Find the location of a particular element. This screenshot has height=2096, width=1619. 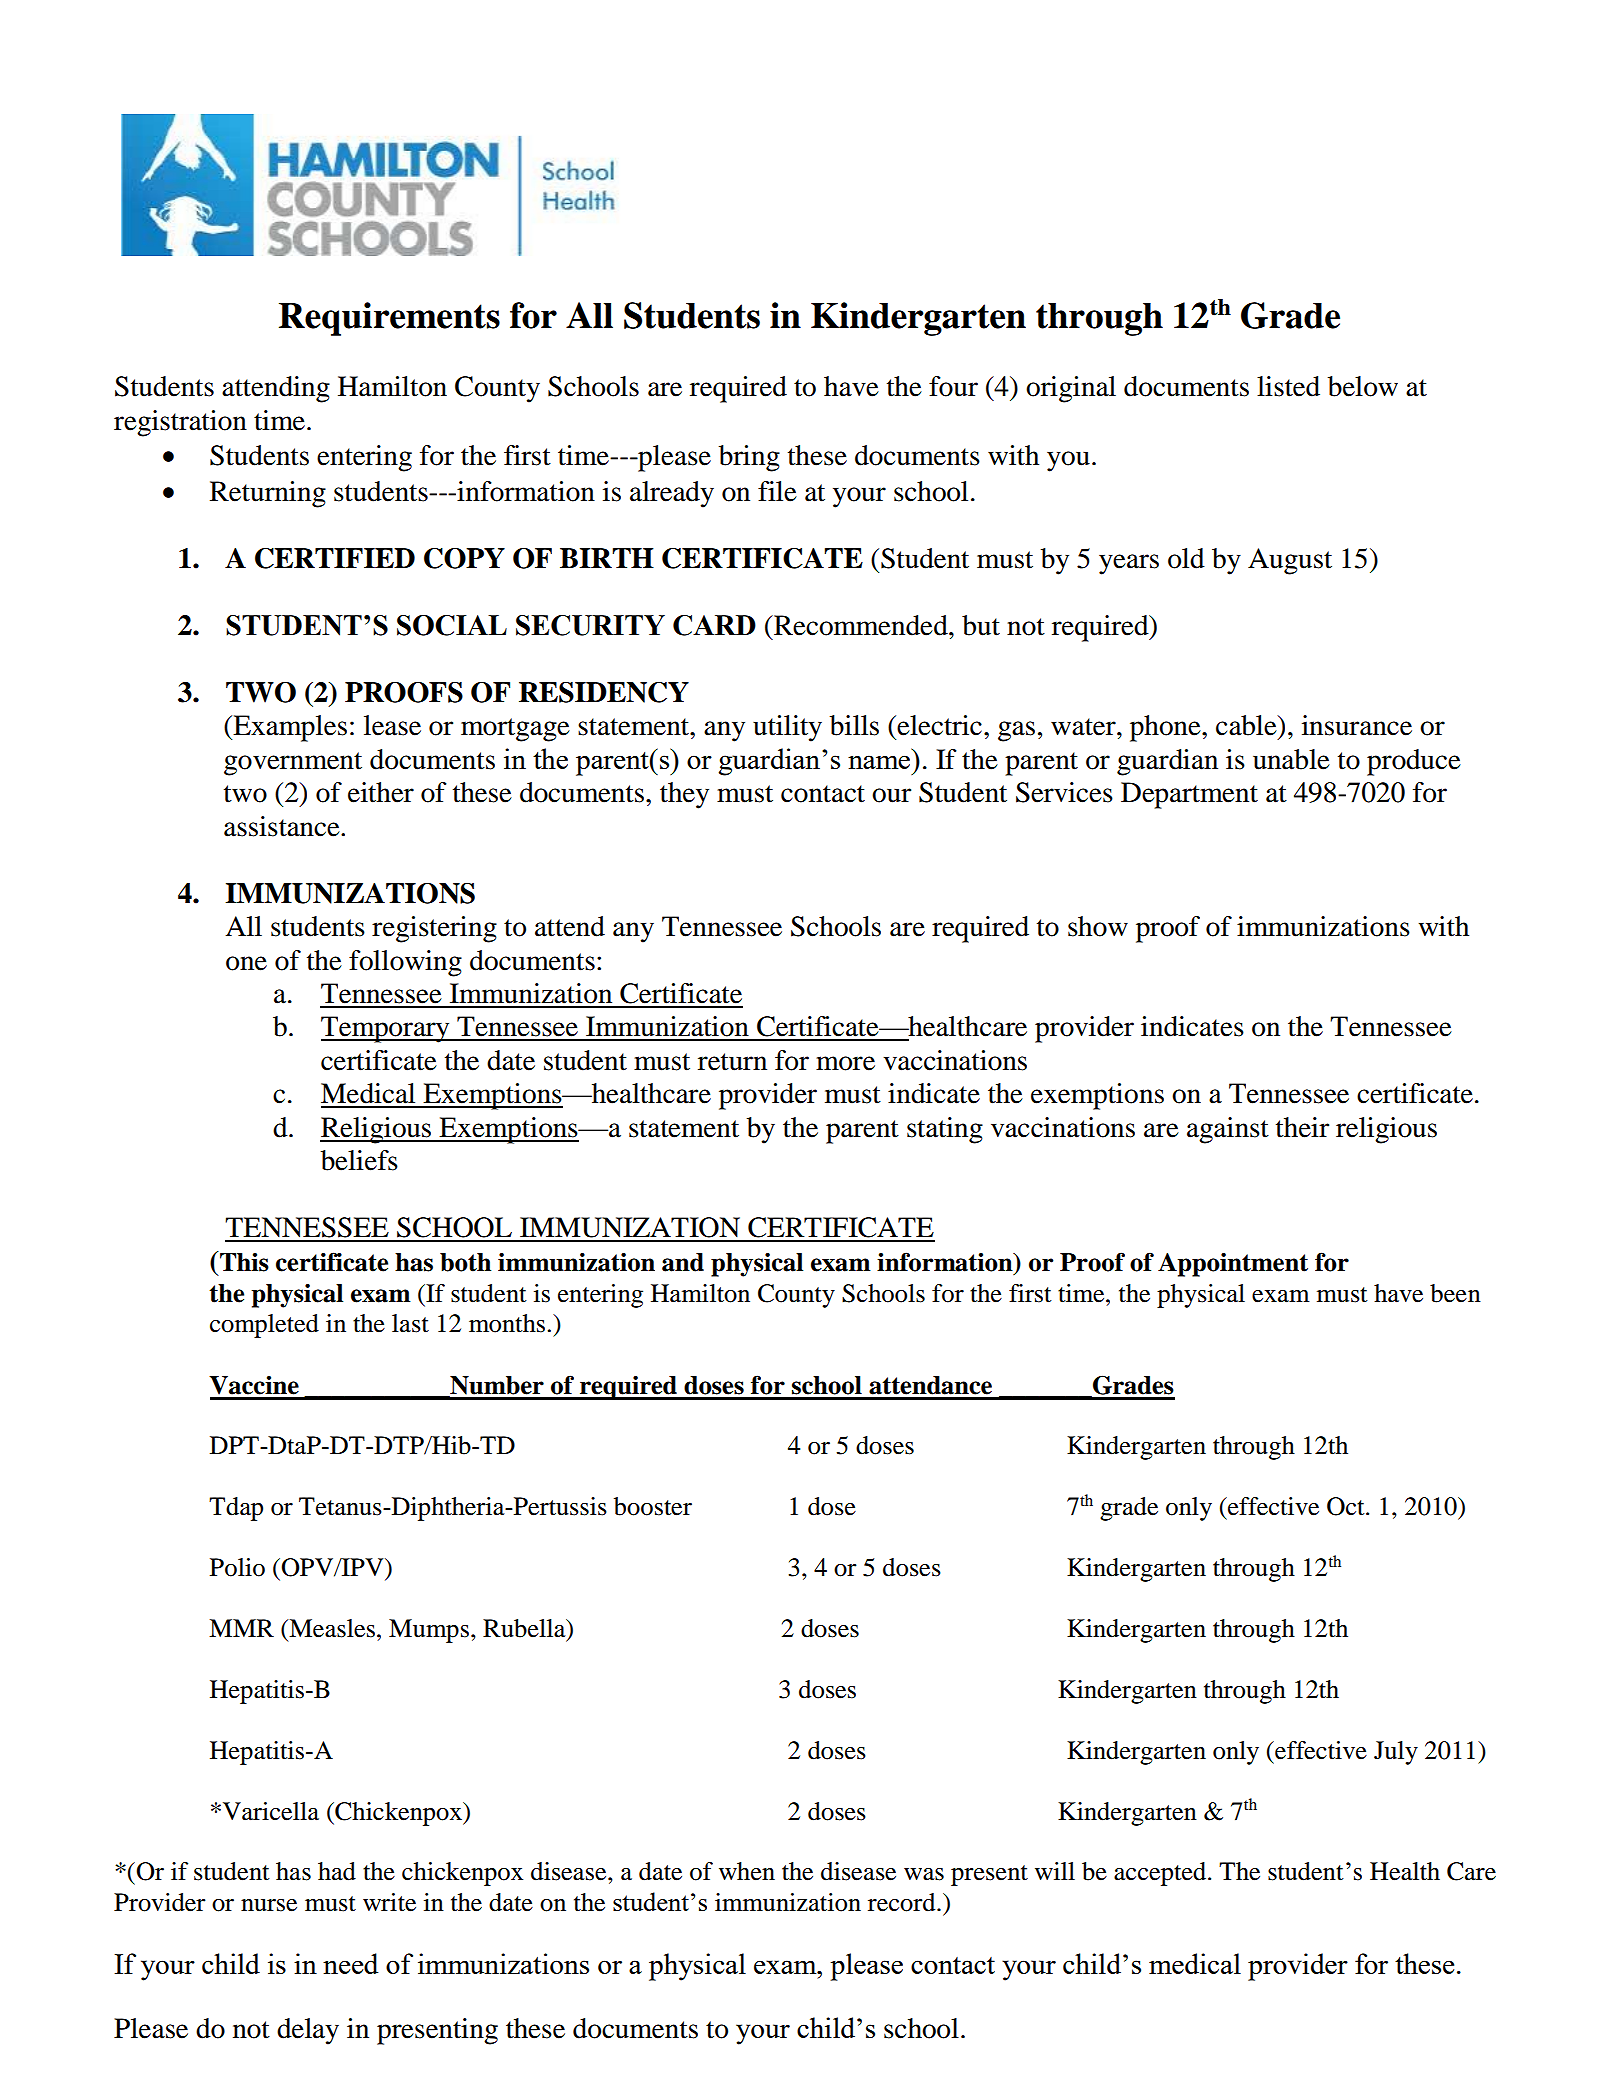

Requirements is located at coordinates (389, 319).
